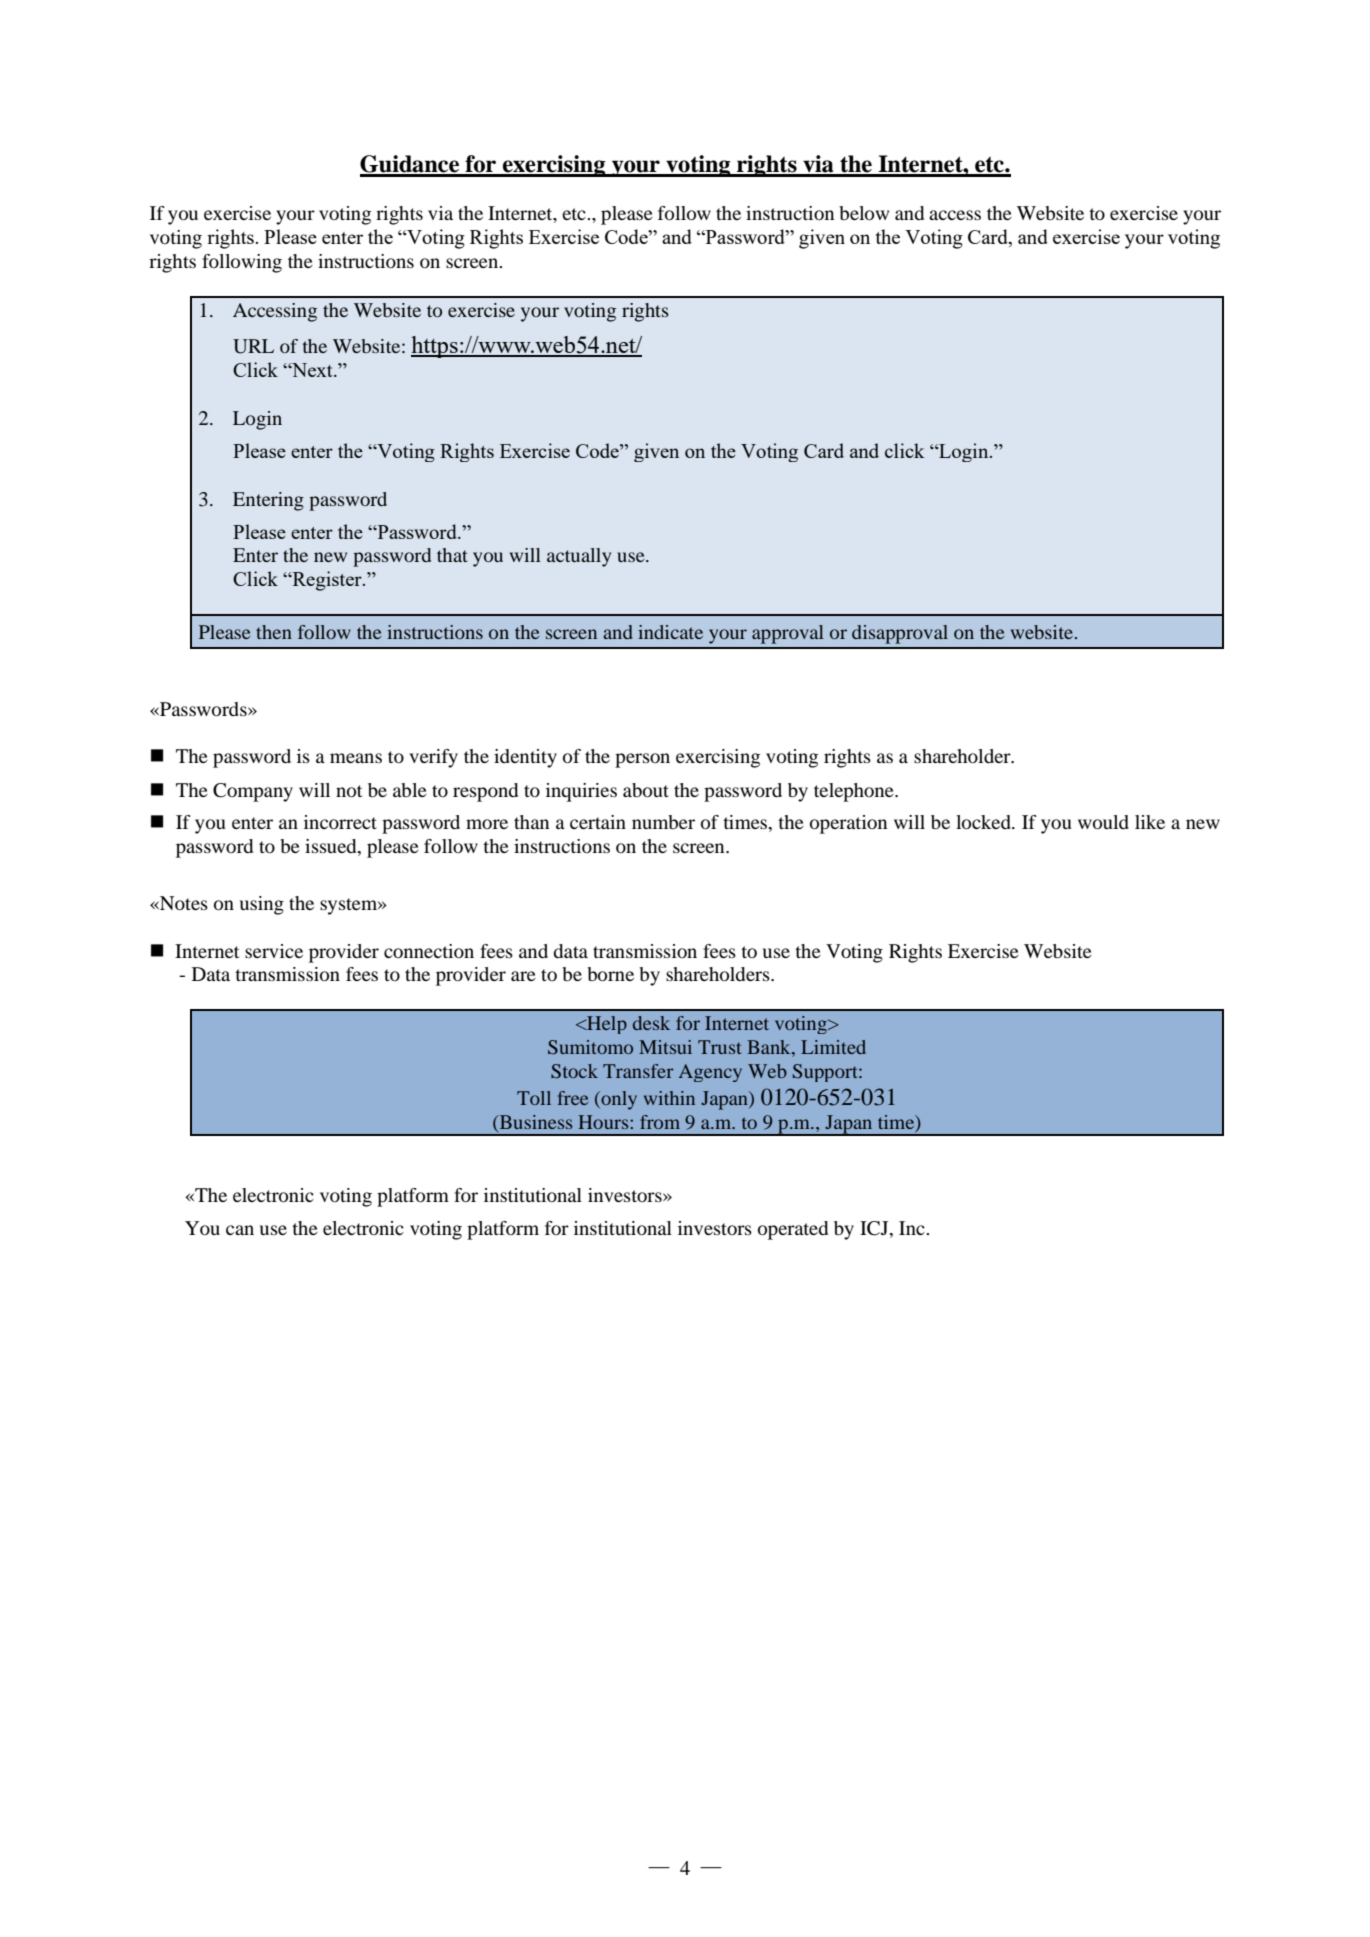 Image resolution: width=1370 pixels, height=1937 pixels. What do you see at coordinates (642, 760) in the image?
I see `person` at bounding box center [642, 760].
